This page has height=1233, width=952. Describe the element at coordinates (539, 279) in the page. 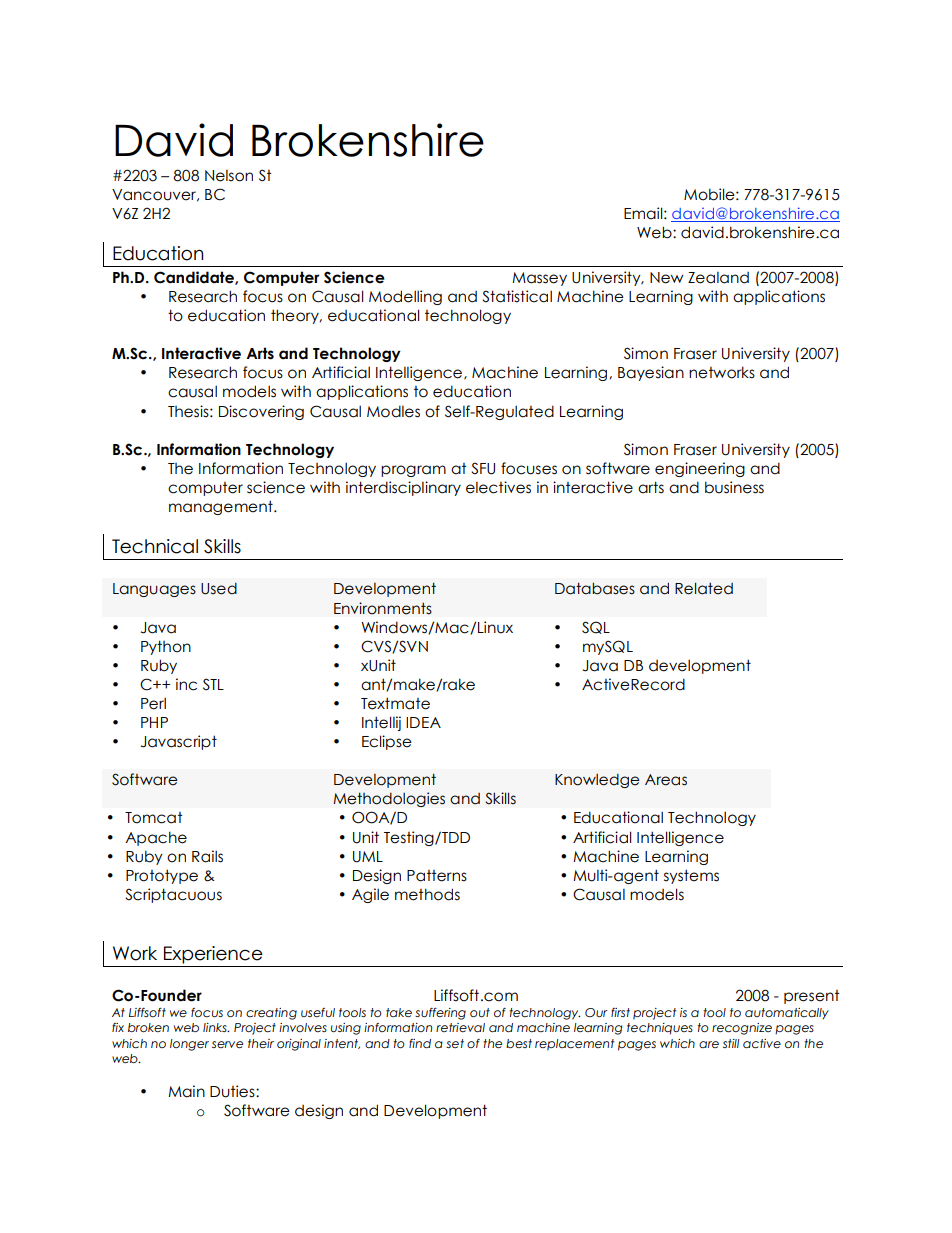

I see `Massey` at that location.
